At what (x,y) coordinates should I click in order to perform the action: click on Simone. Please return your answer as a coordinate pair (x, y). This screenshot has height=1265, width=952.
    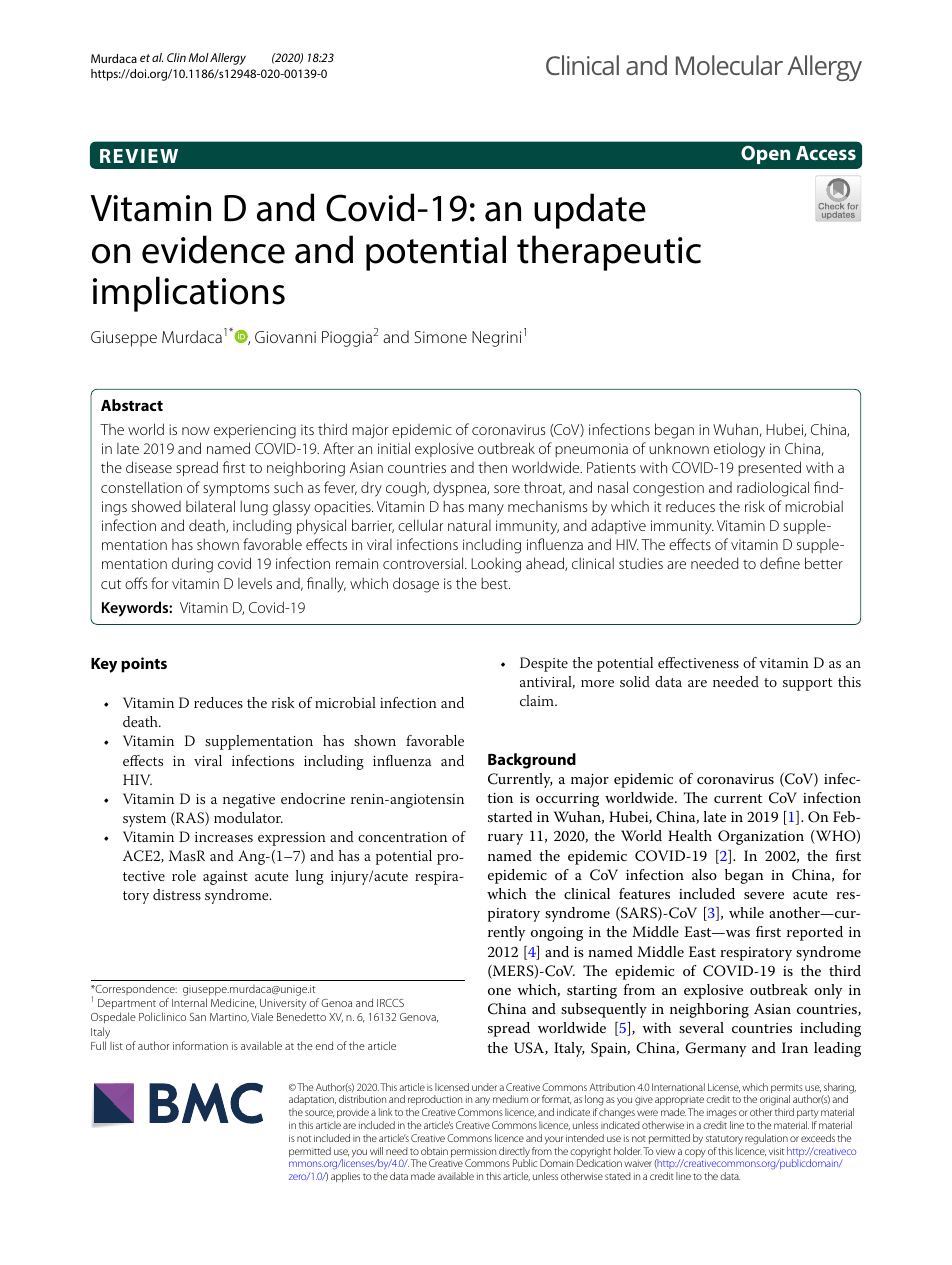
    Looking at the image, I should click on (440, 337).
